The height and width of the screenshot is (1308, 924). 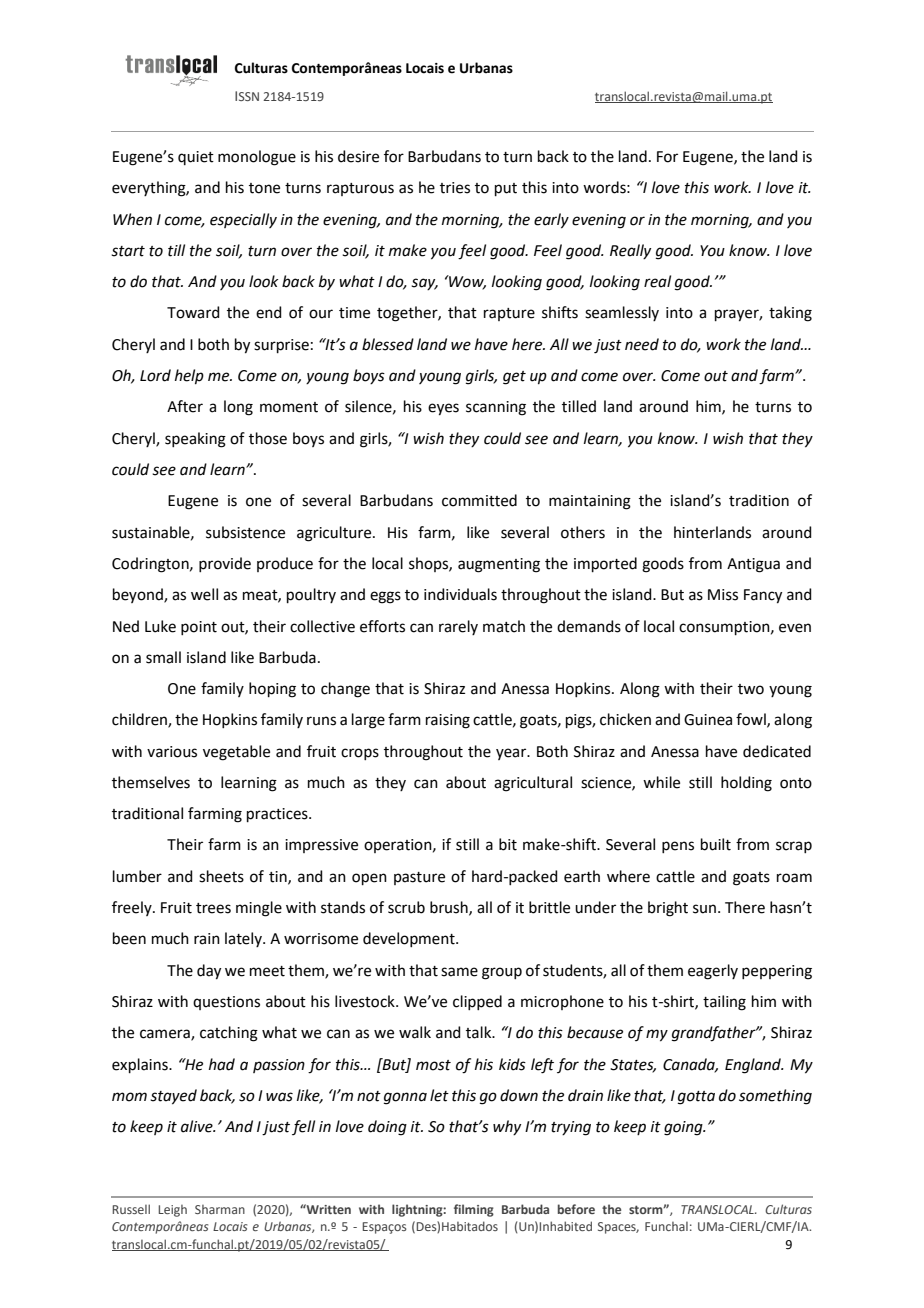 I want to click on quiet, so click(x=196, y=158).
